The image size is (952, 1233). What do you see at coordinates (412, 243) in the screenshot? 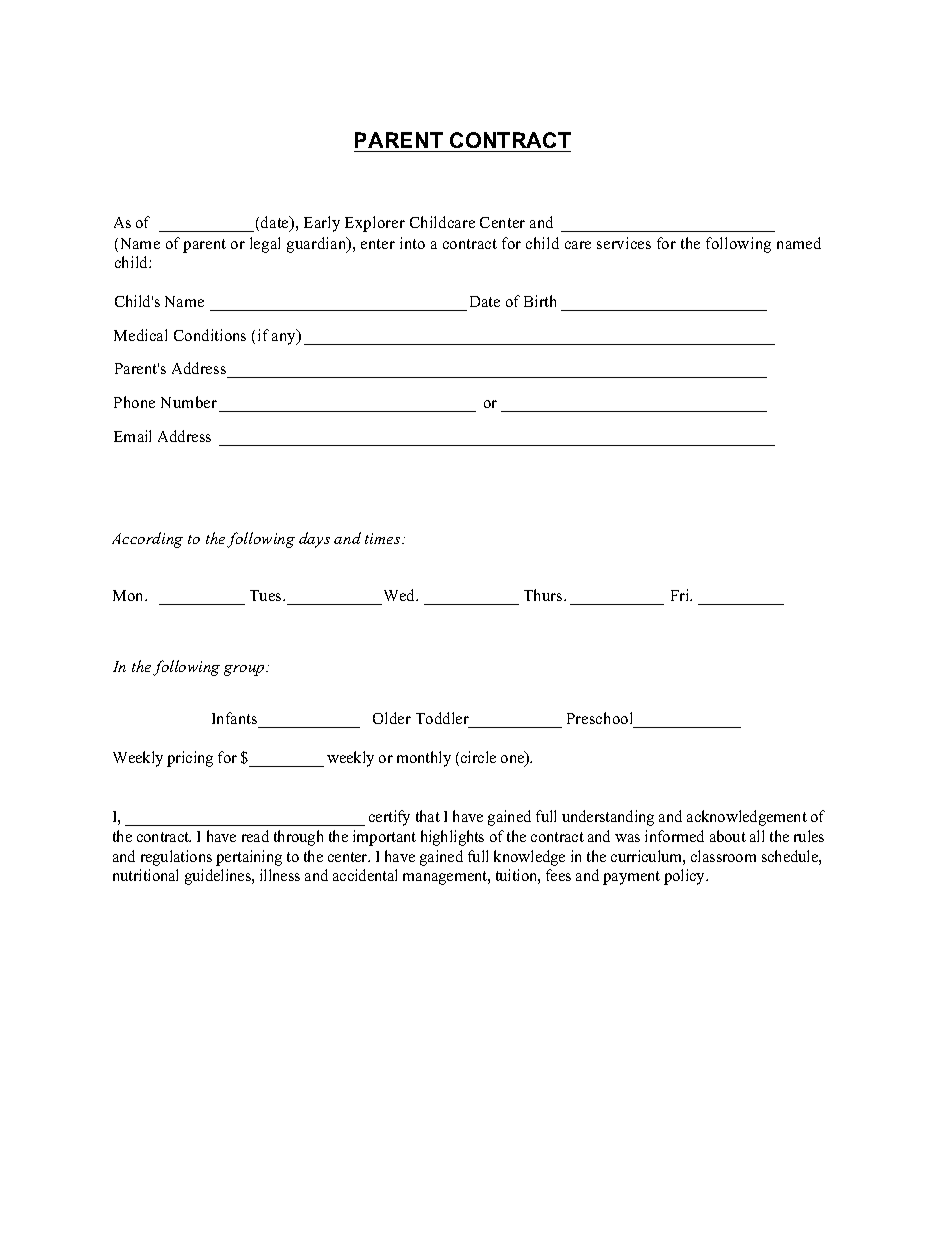
I see `into` at bounding box center [412, 243].
